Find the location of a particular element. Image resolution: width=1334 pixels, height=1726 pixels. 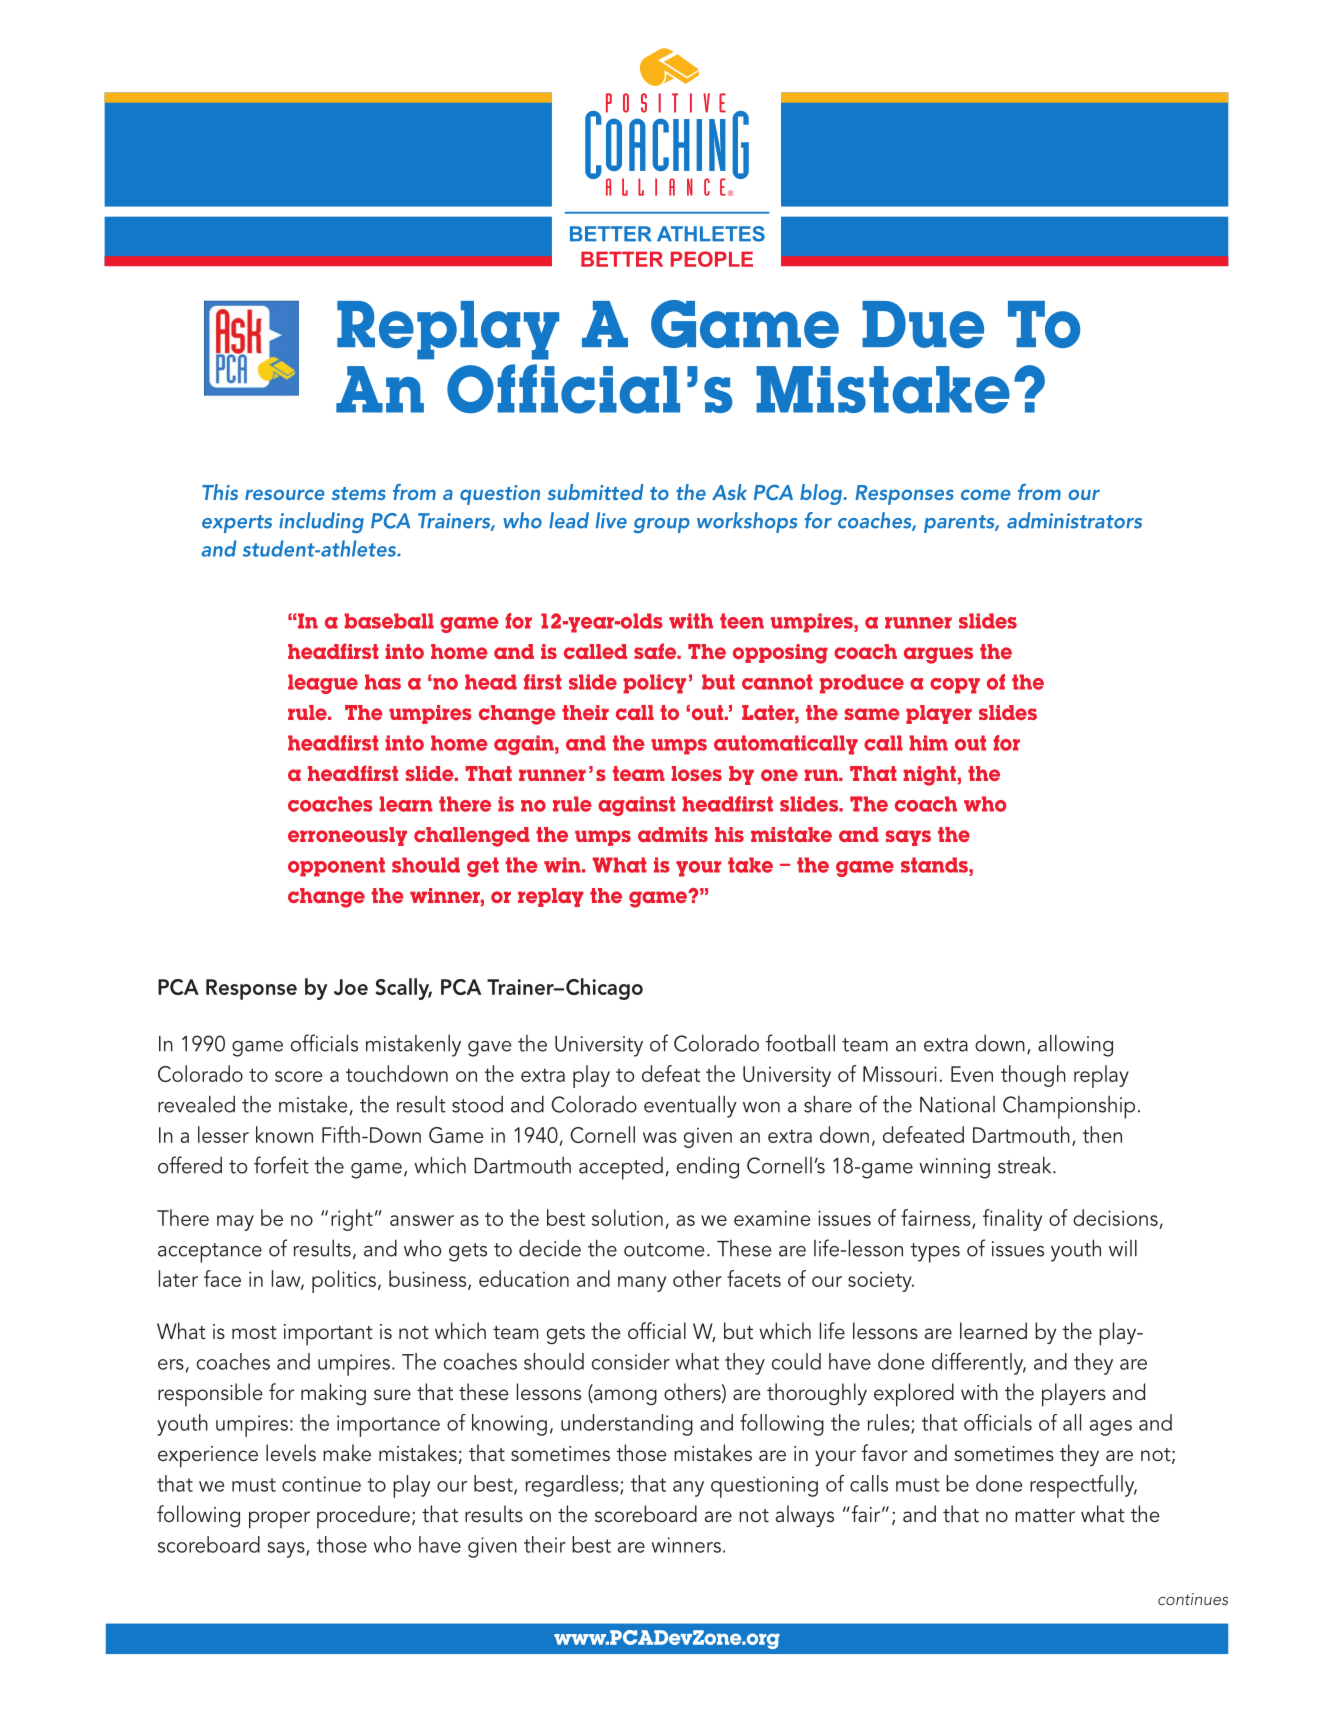

regardless is located at coordinates (573, 1486).
